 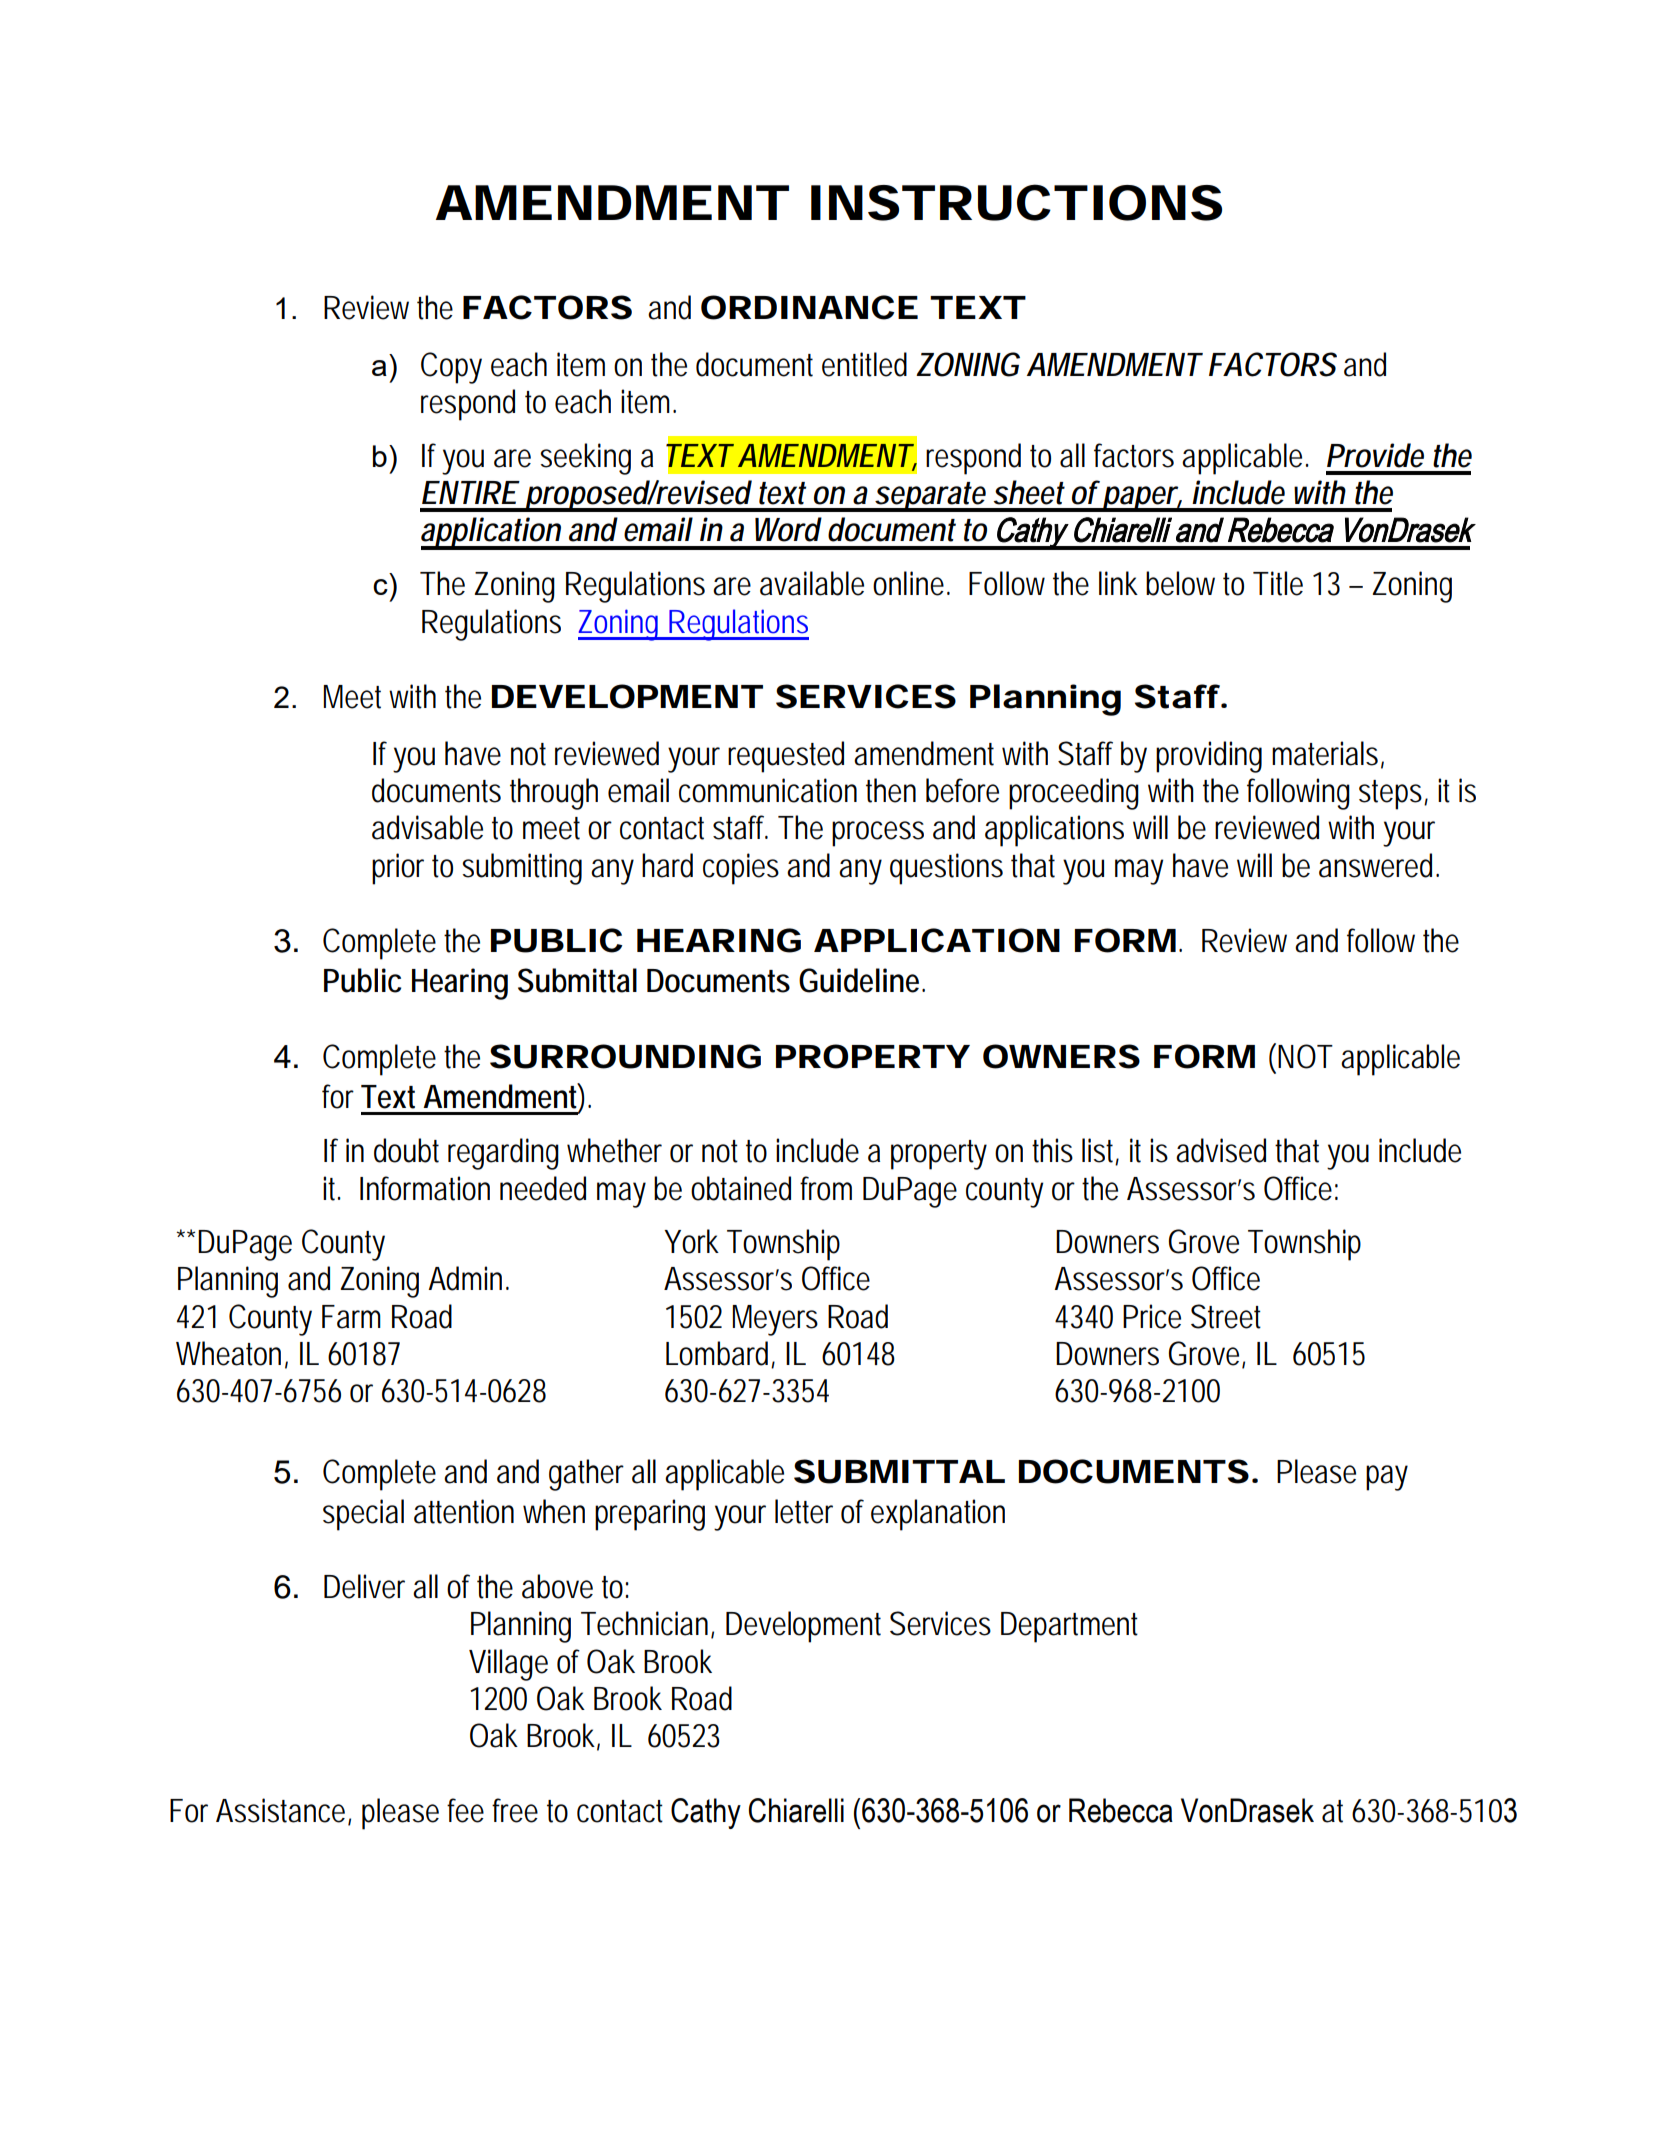 I want to click on Wheaton, so click(x=232, y=1354).
